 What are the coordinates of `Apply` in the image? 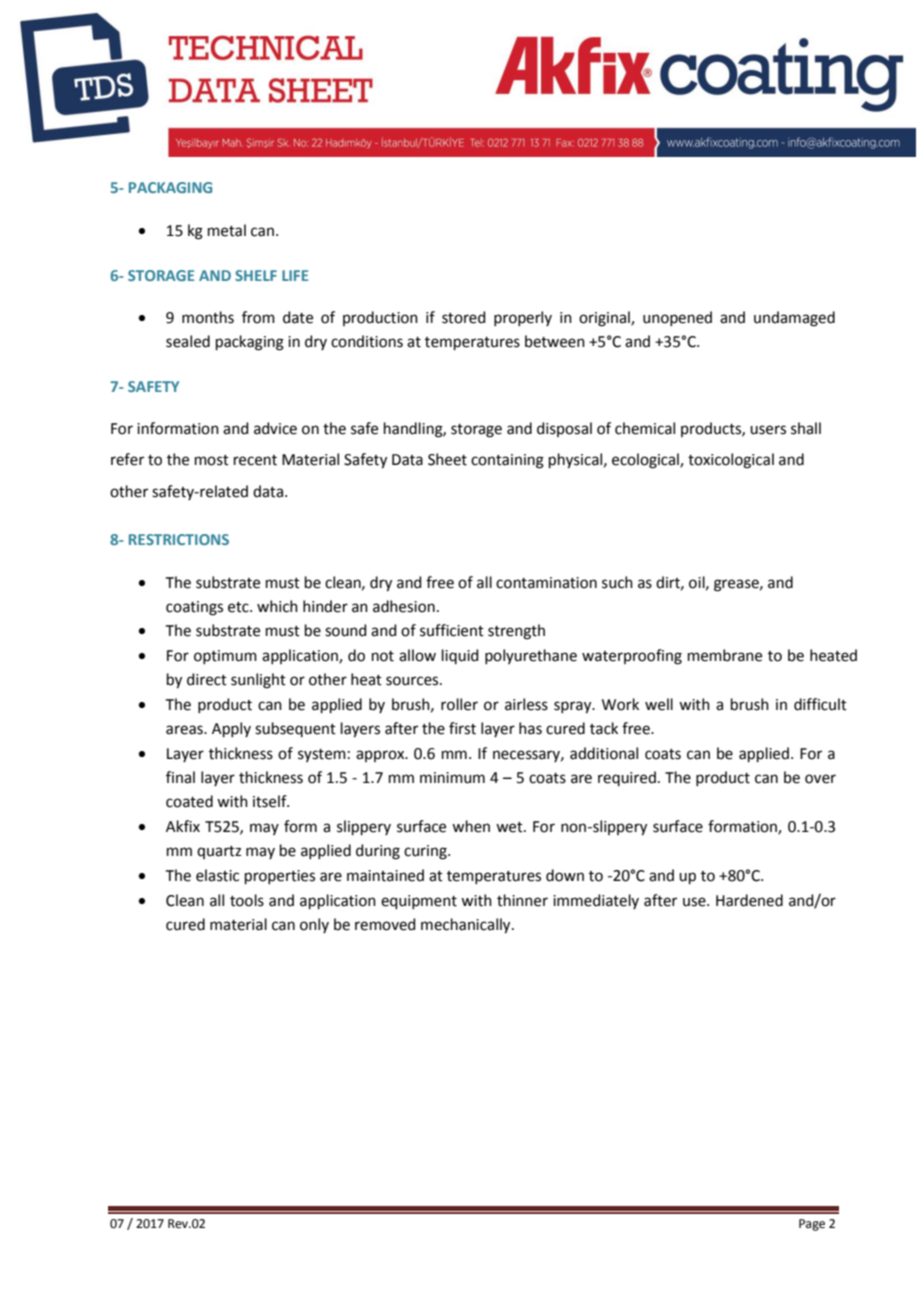 It's located at (231, 729).
